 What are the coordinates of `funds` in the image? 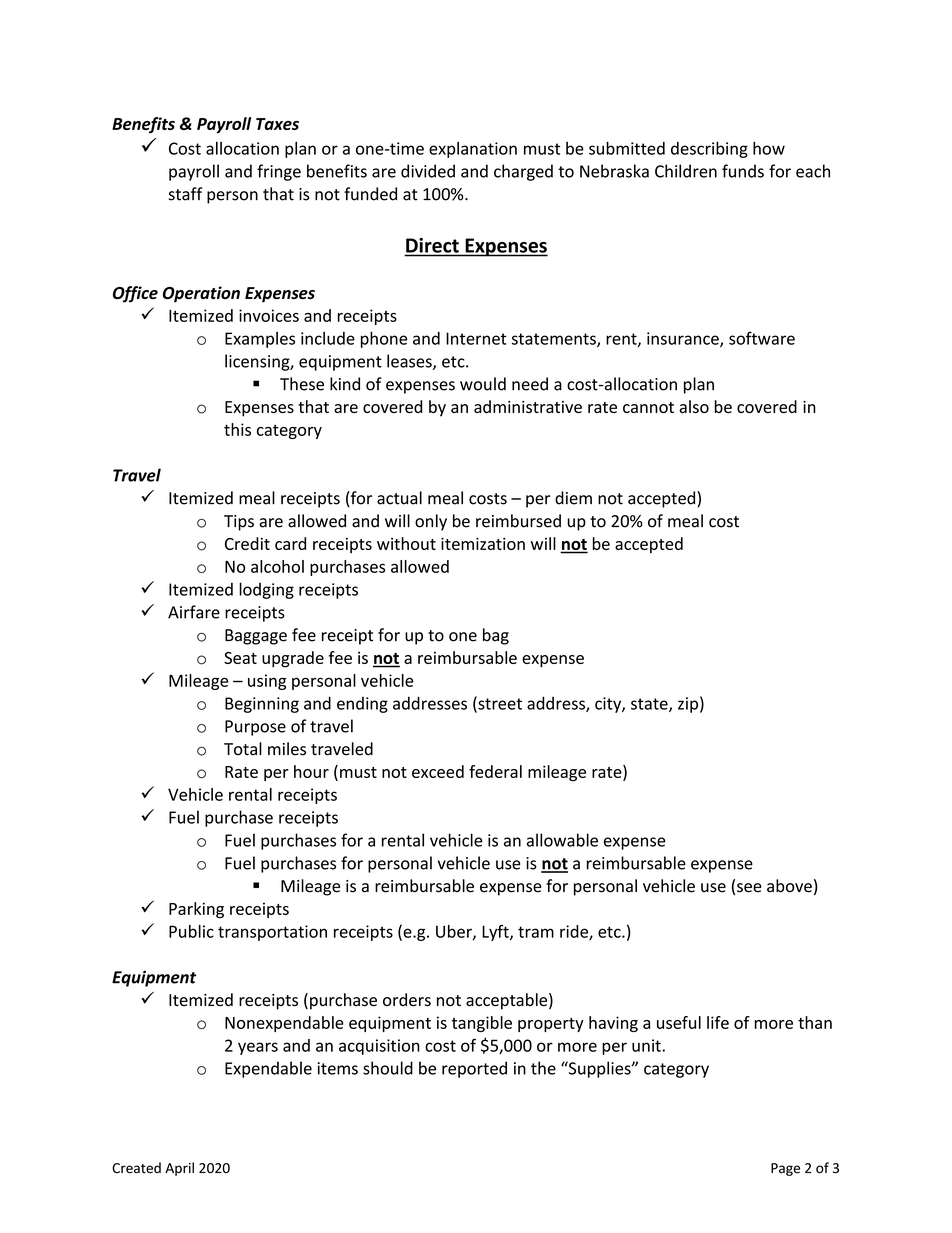 It's located at (743, 171).
